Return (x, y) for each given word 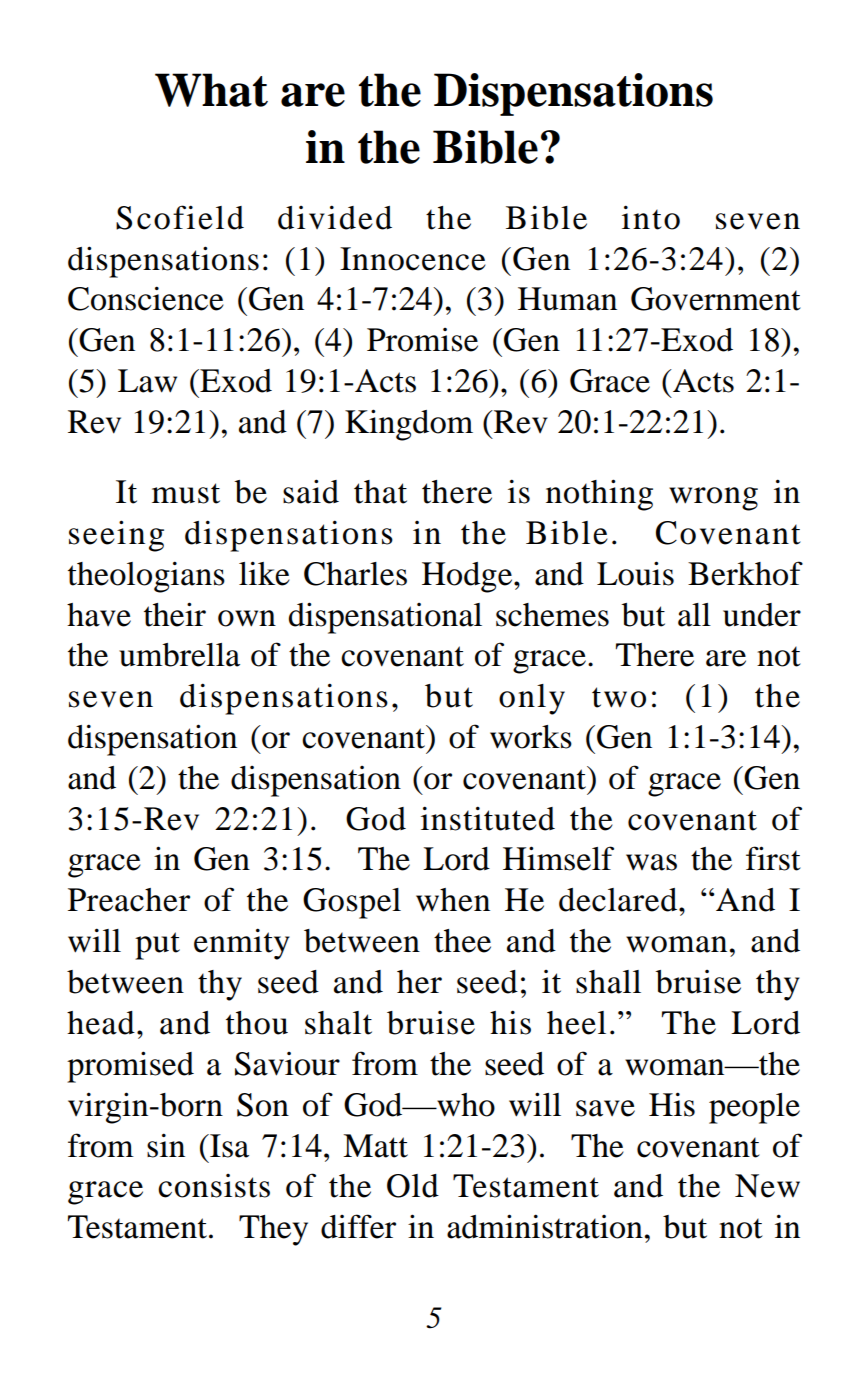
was (651, 862)
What (211, 90)
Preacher (129, 900)
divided (335, 217)
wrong (713, 499)
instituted (488, 818)
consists (214, 1186)
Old (413, 1186)
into (651, 217)
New (767, 1186)
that (380, 492)
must (186, 493)
